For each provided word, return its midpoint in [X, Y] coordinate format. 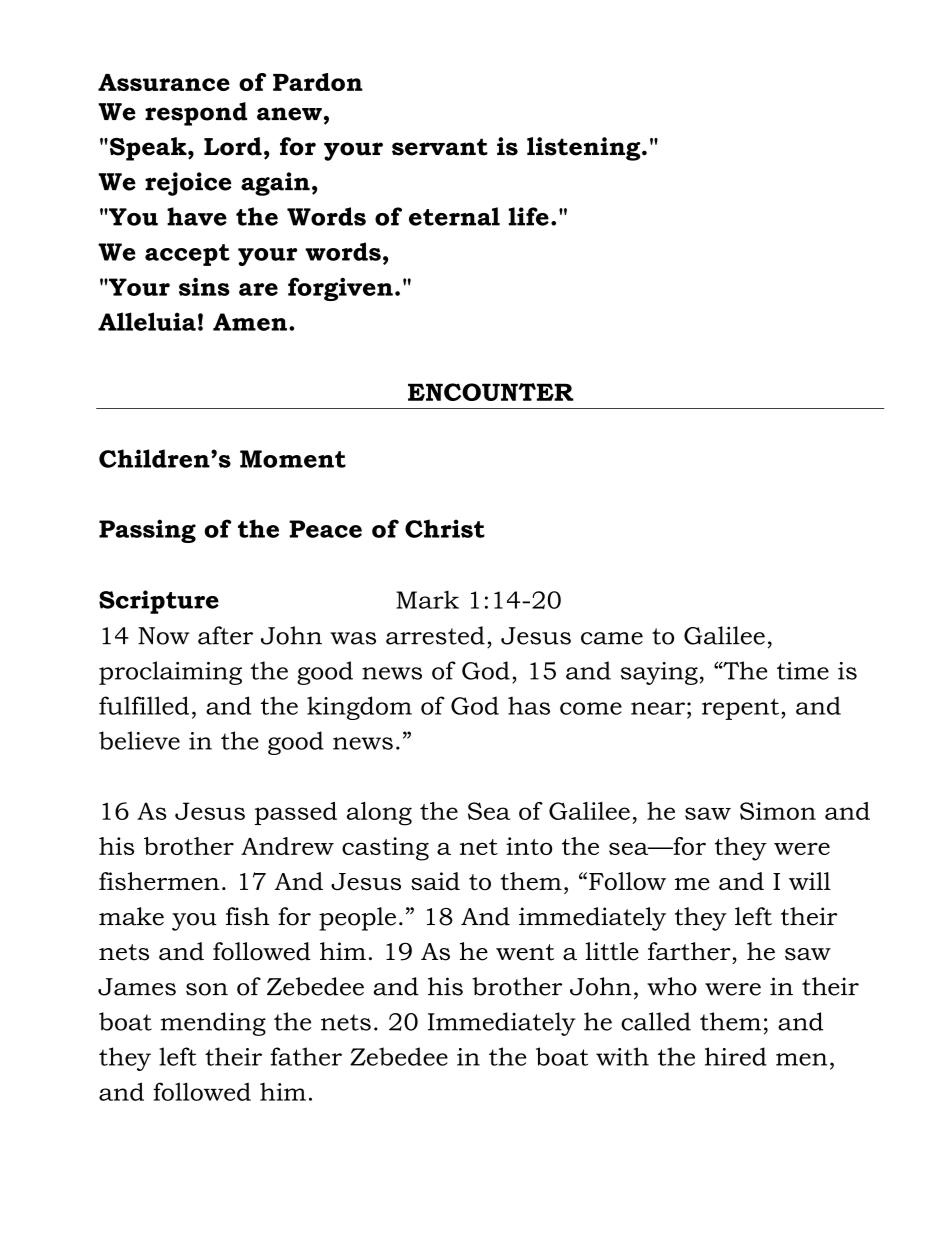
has [529, 705]
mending [213, 1024]
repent [740, 709]
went [525, 952]
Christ [445, 528]
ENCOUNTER [491, 392]
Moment [293, 459]
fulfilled [144, 705]
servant [440, 147]
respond [196, 114]
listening [585, 149]
